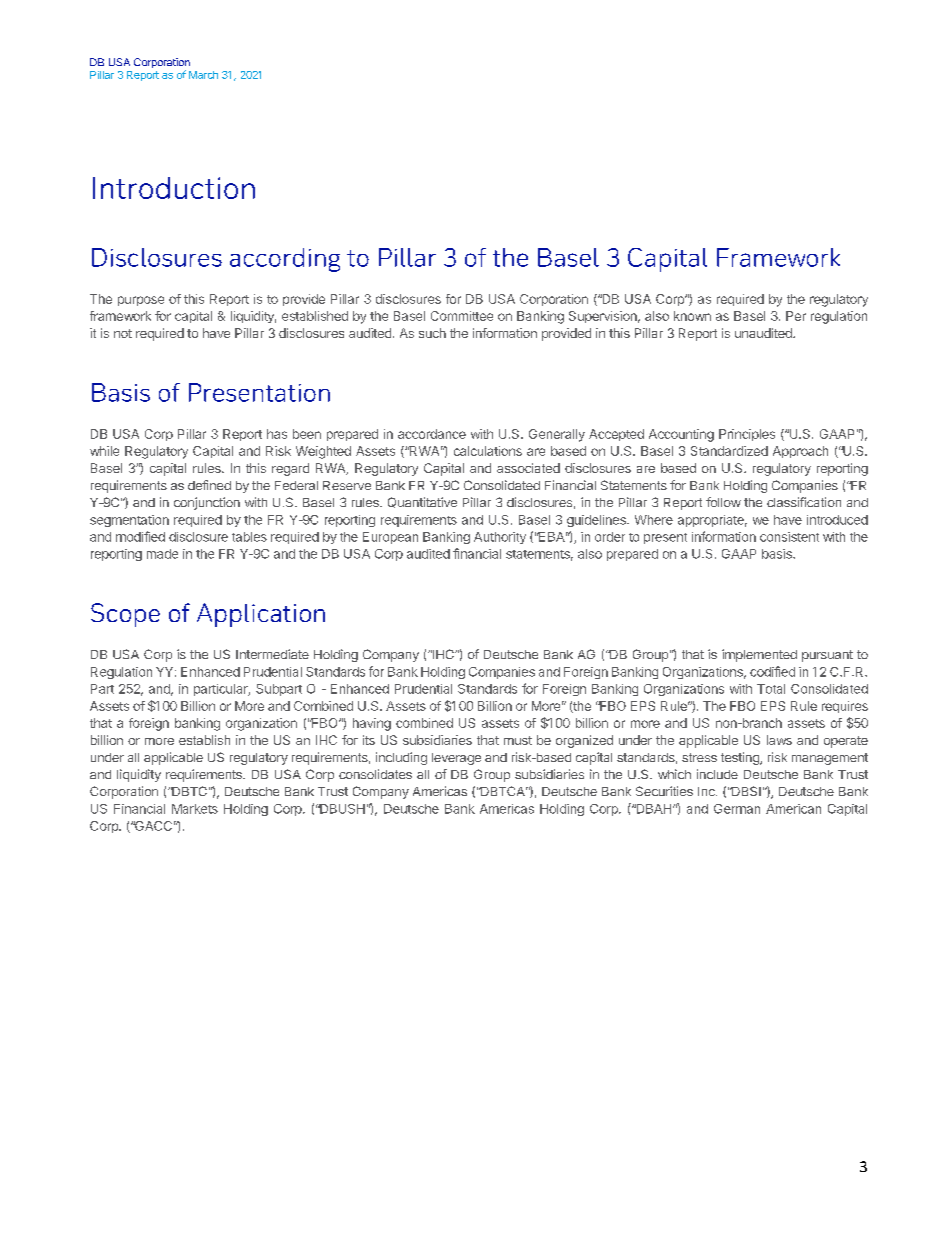 The height and width of the image is (1233, 952). Describe the element at coordinates (195, 809) in the image. I see `Markets` at that location.
